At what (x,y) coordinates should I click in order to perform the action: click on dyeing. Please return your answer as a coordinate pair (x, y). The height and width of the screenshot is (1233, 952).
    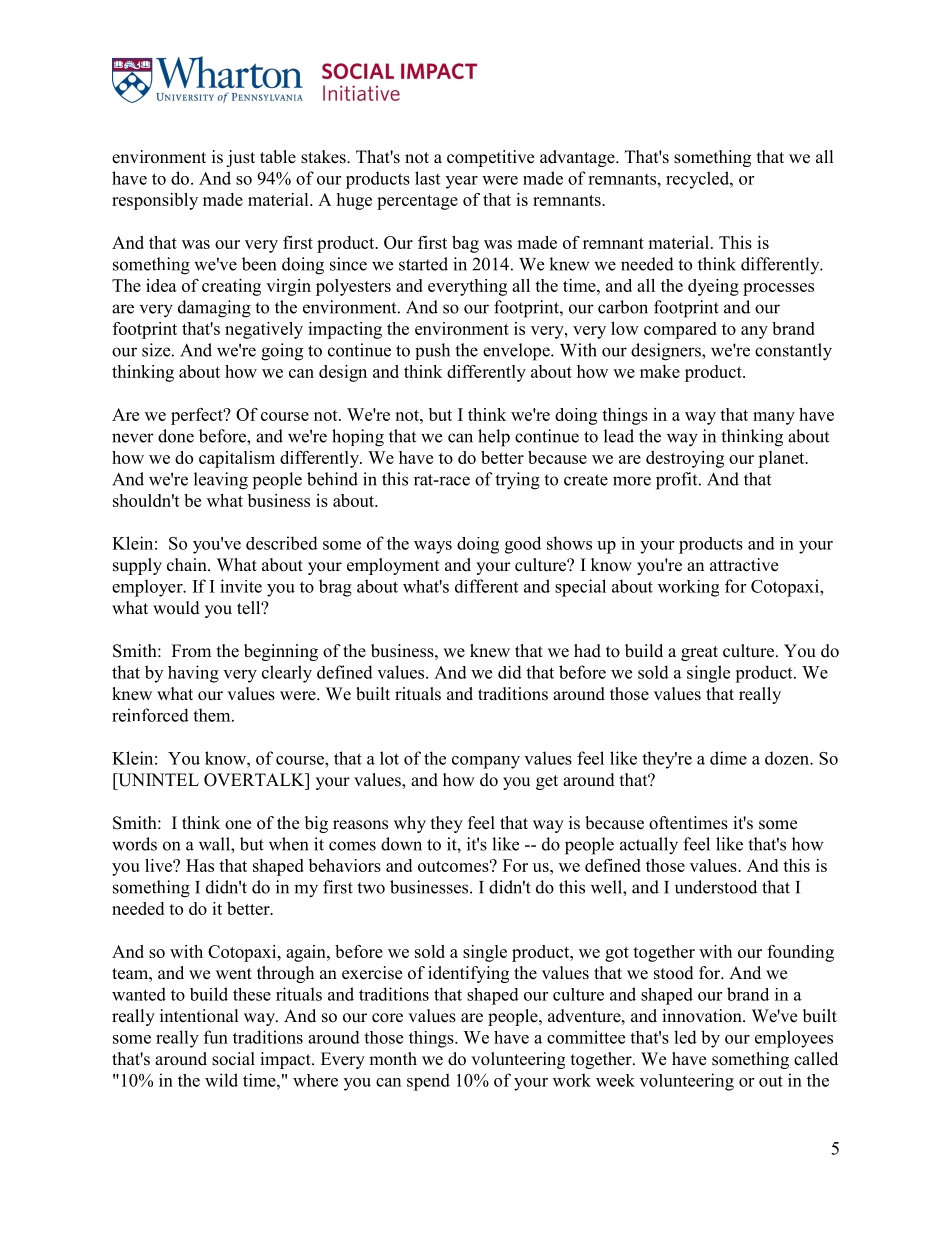
    Looking at the image, I should click on (713, 287).
